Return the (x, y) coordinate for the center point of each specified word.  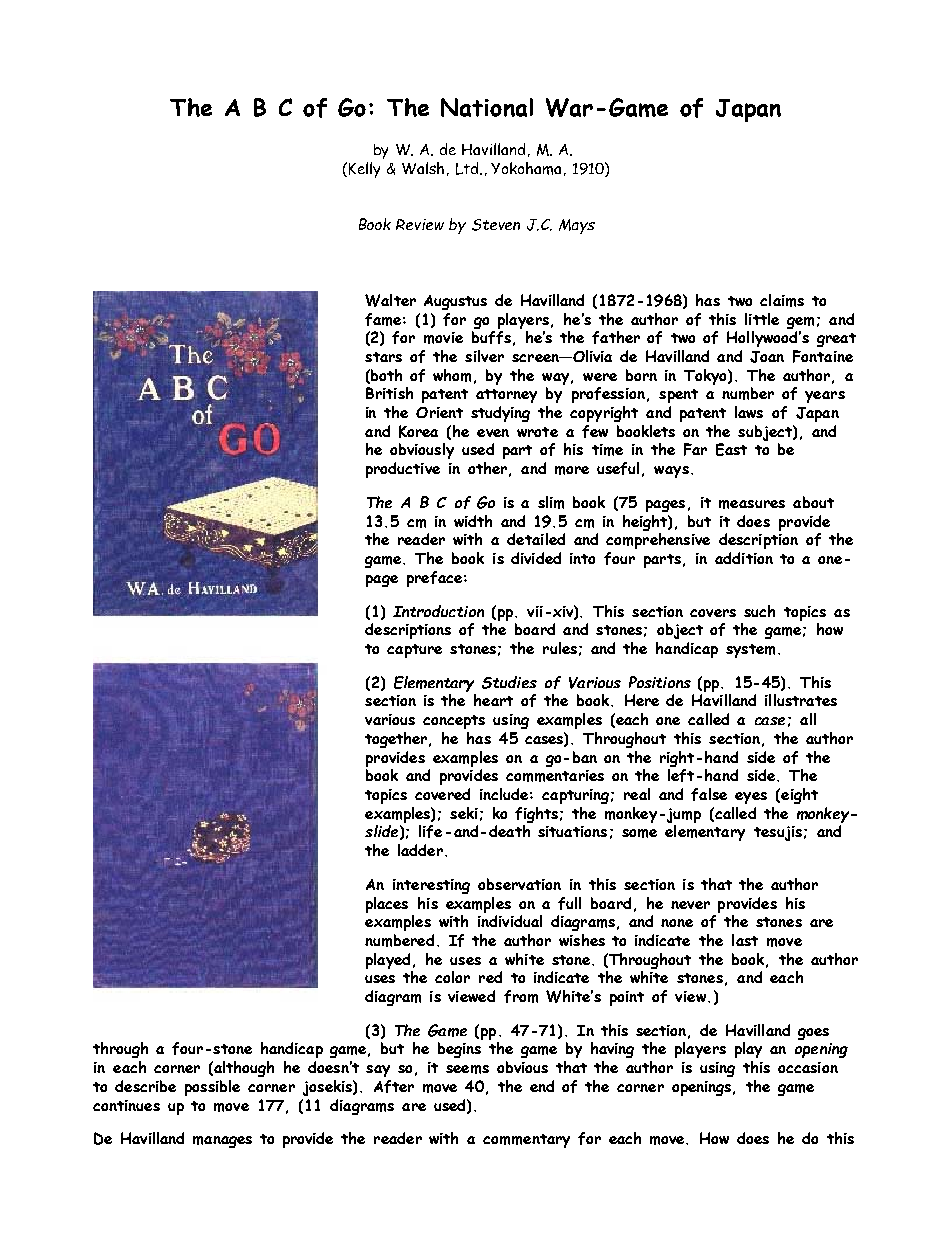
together (398, 740)
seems (467, 1069)
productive (403, 470)
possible (212, 1088)
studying (500, 414)
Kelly (363, 170)
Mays (577, 226)
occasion (808, 1067)
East (731, 449)
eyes (751, 798)
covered (442, 794)
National (487, 107)
